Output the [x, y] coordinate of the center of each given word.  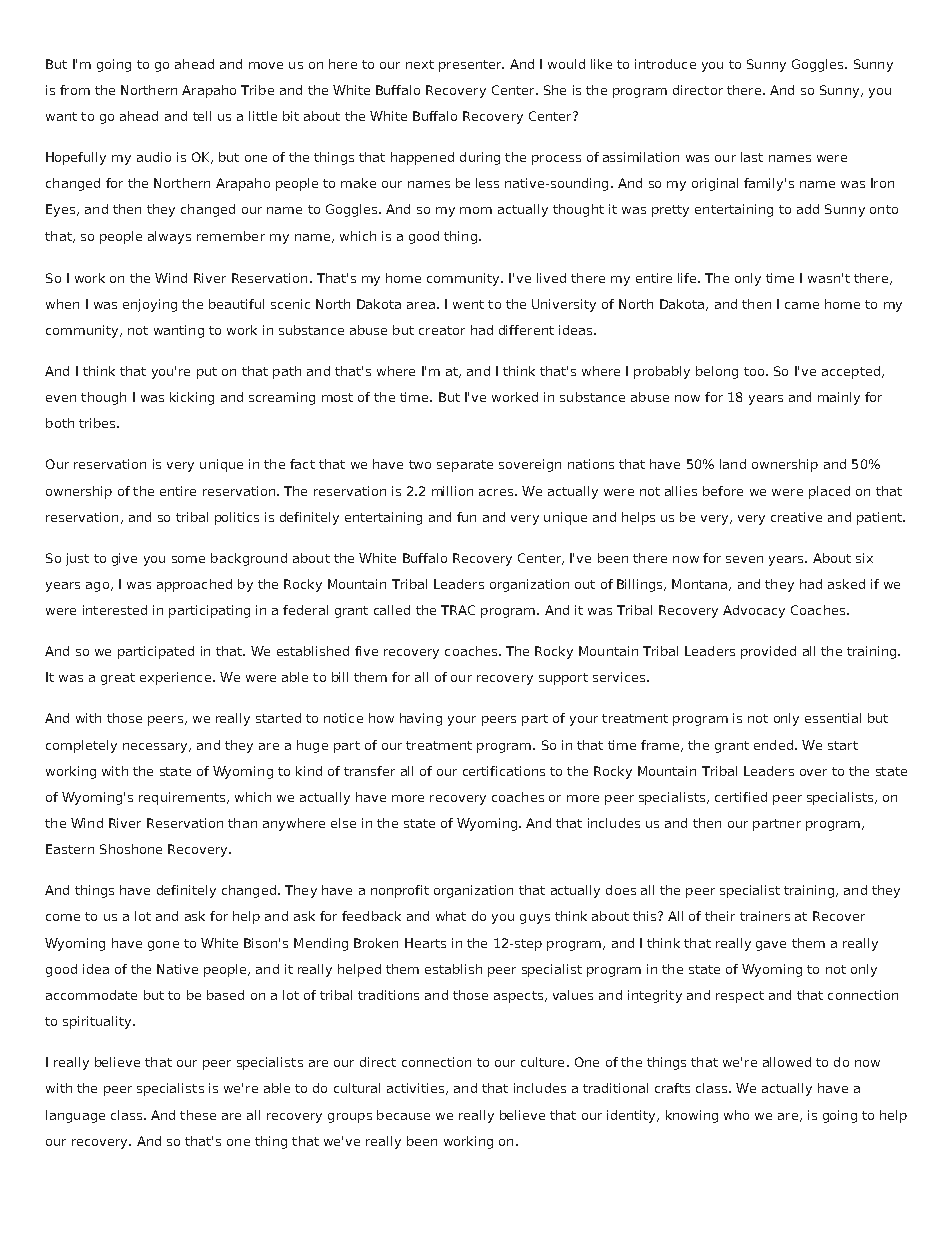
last [752, 157]
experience [175, 678]
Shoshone [131, 849]
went [468, 304]
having [421, 719]
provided [768, 652]
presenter [471, 66]
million [452, 491]
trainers [765, 916]
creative [796, 517]
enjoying [150, 305]
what [451, 916]
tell [202, 116]
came [802, 305]
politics [237, 518]
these [198, 1115]
